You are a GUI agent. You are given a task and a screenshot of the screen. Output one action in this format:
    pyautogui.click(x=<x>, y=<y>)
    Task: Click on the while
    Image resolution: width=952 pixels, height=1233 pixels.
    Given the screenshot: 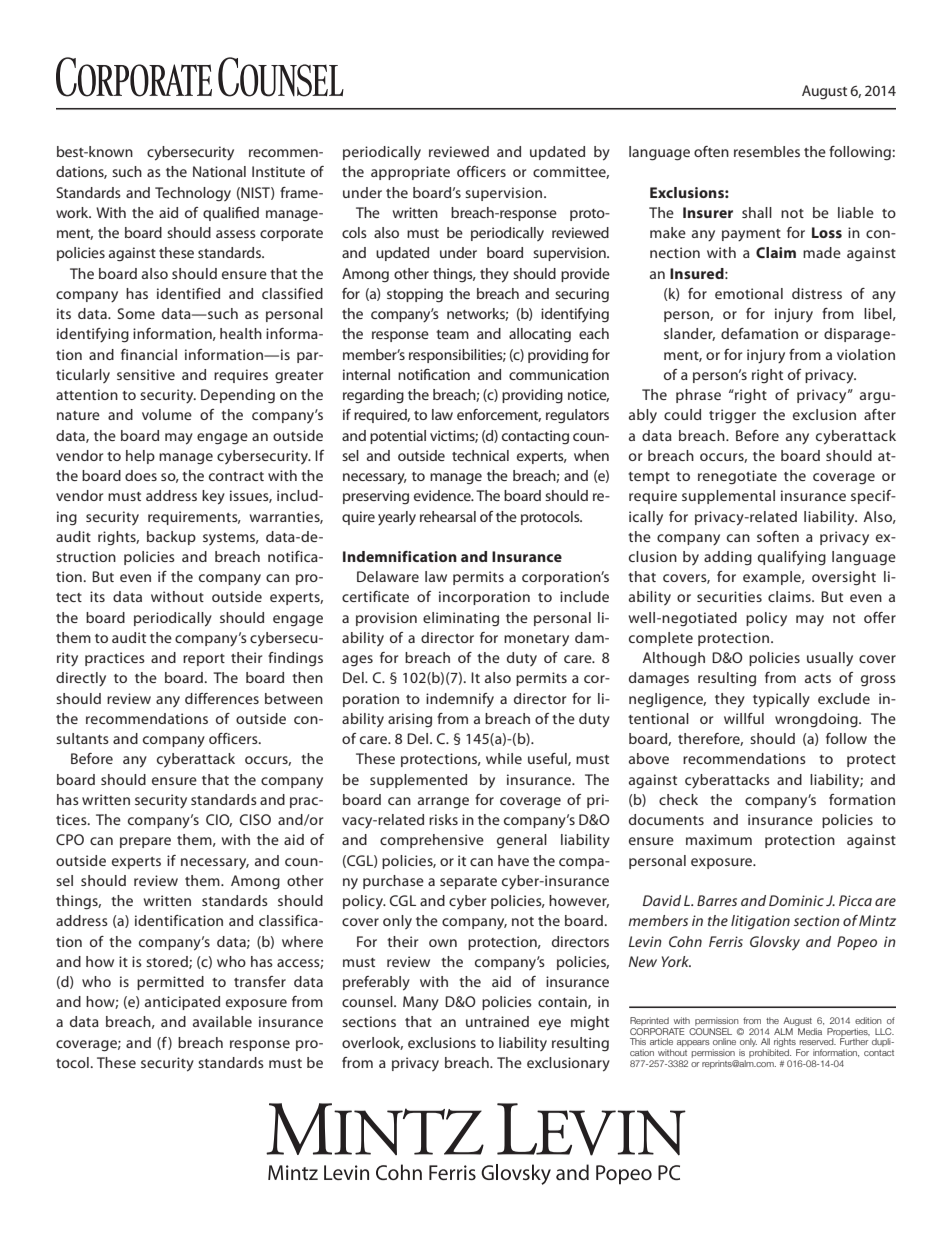 What is the action you would take?
    pyautogui.click(x=504, y=758)
